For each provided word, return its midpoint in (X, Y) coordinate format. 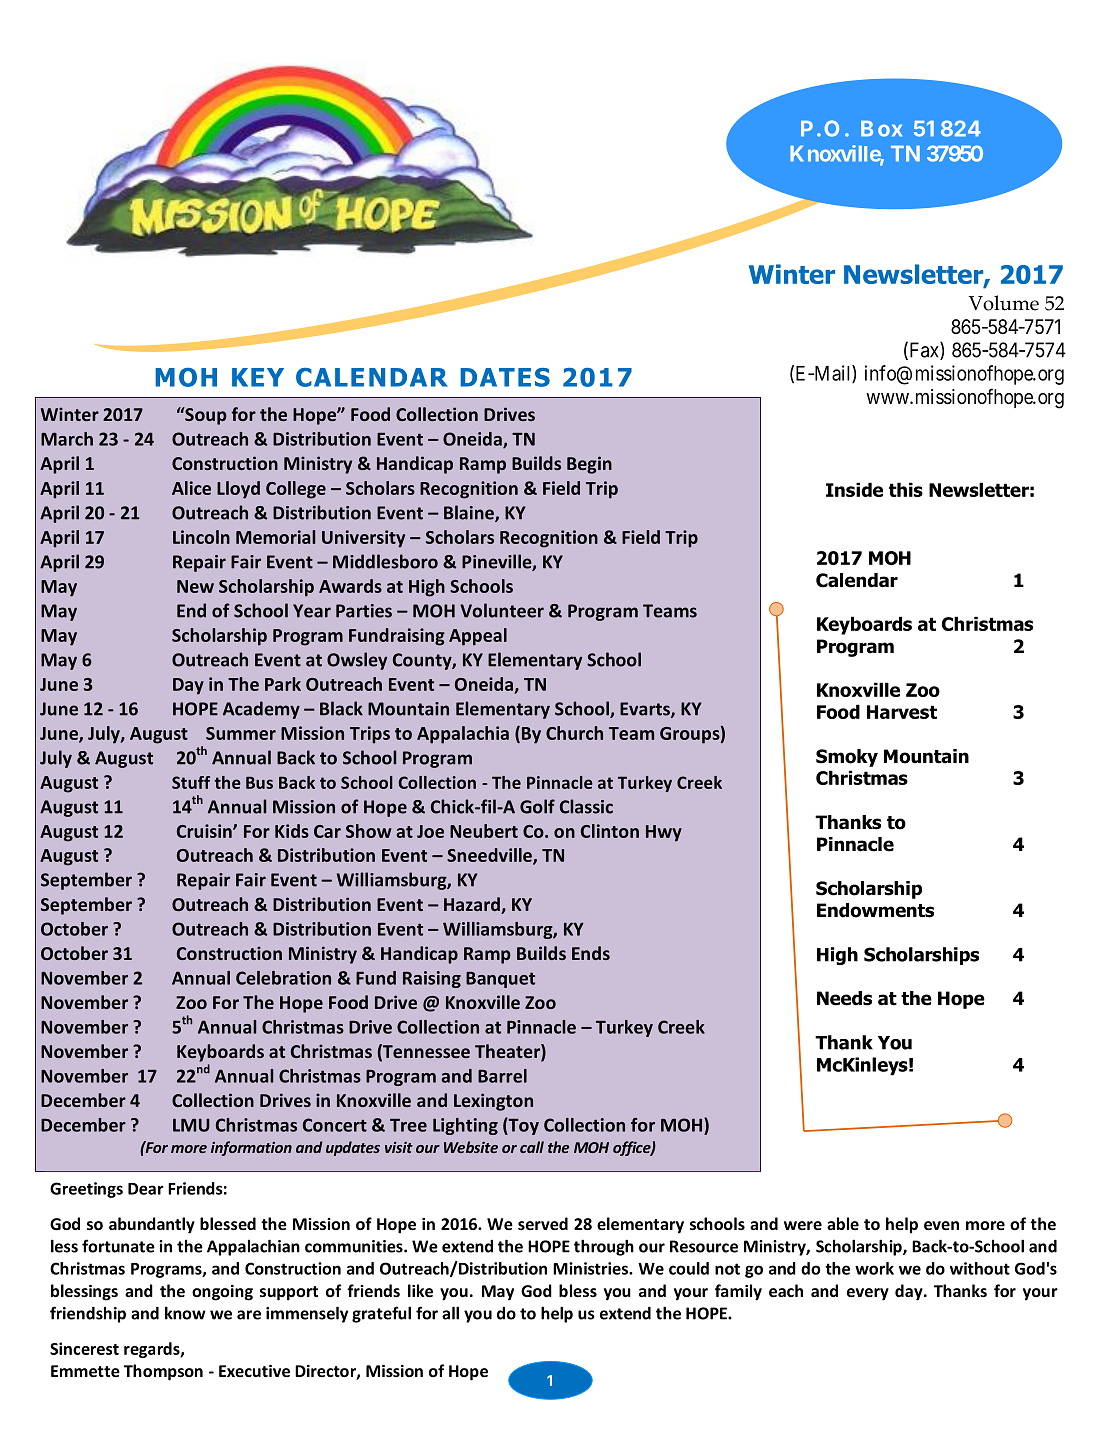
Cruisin (205, 831)
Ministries (591, 1268)
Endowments (875, 910)
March (67, 439)
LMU (191, 1125)
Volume (1004, 303)
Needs (844, 998)
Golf (537, 806)
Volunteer (502, 610)
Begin (589, 465)
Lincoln (201, 537)
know (185, 1313)
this (906, 489)
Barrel (502, 1076)
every (868, 1294)
